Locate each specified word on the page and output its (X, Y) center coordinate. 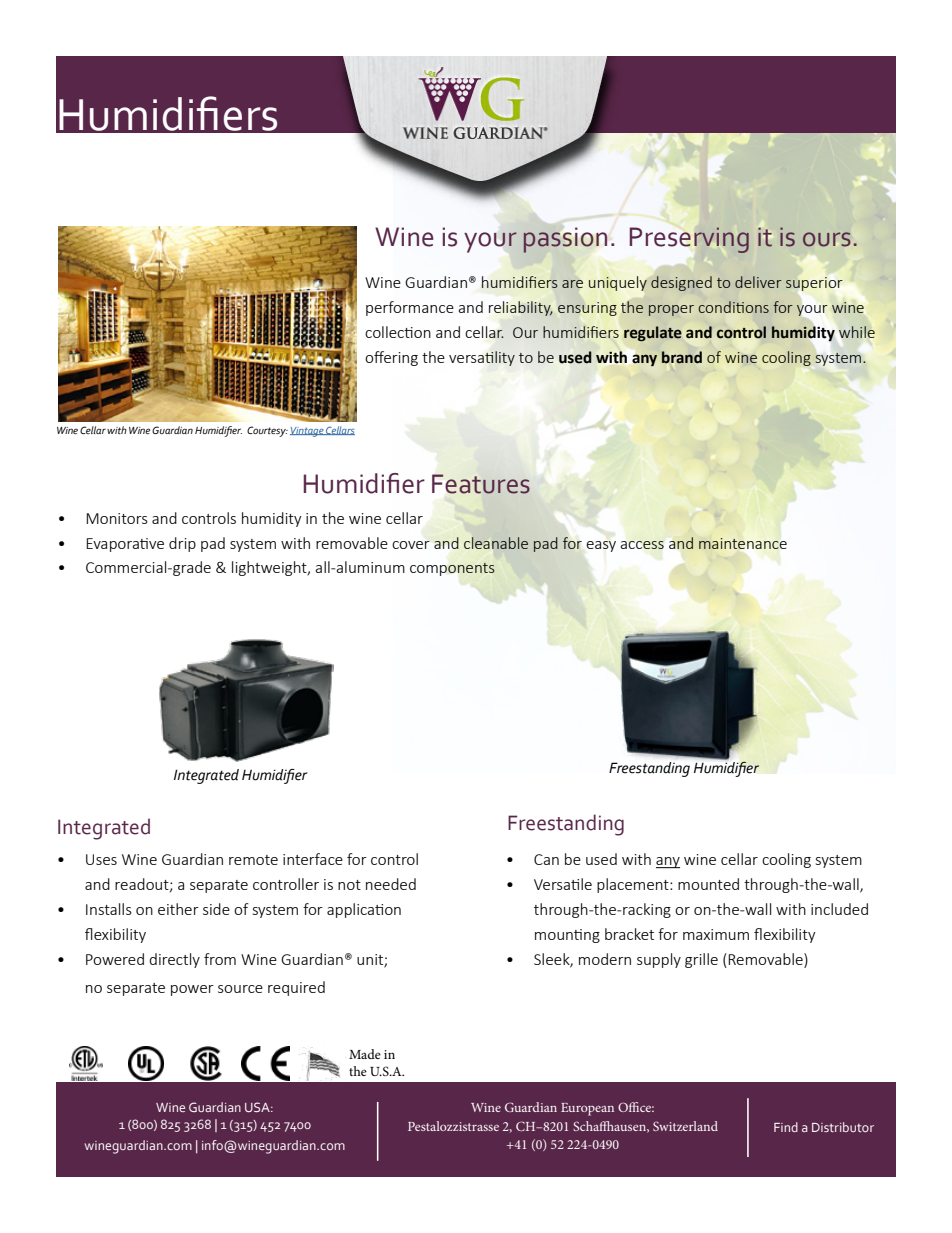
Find (786, 1127)
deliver (758, 282)
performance (410, 308)
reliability (521, 308)
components (452, 569)
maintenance (743, 543)
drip (182, 544)
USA (258, 1107)
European (587, 1109)
